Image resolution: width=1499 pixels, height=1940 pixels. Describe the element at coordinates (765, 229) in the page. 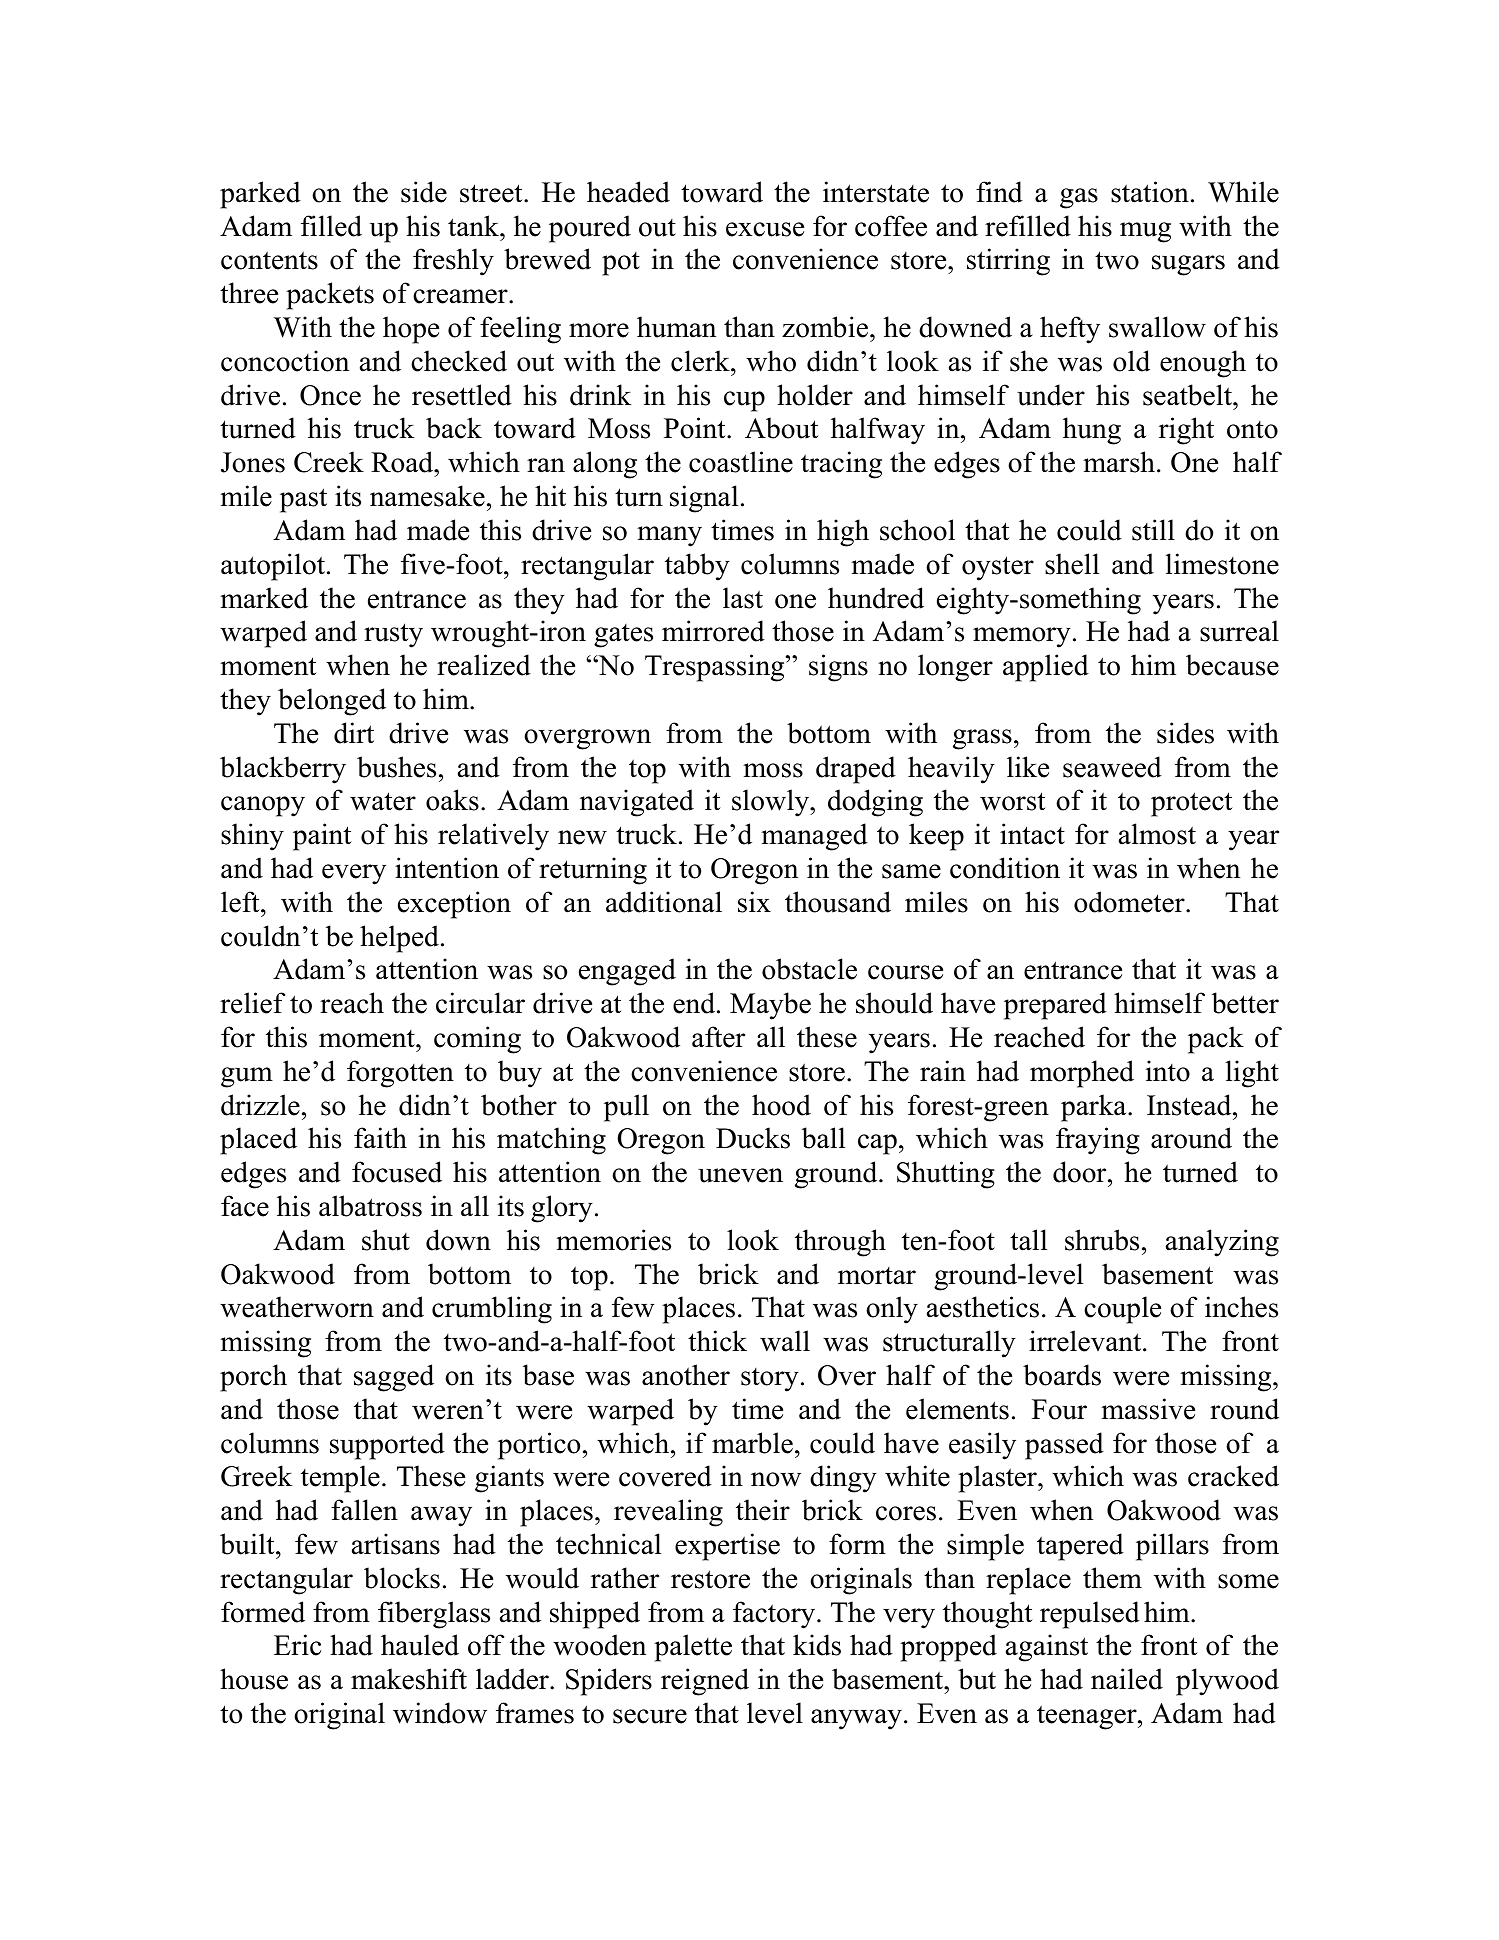

I see `excuse` at that location.
